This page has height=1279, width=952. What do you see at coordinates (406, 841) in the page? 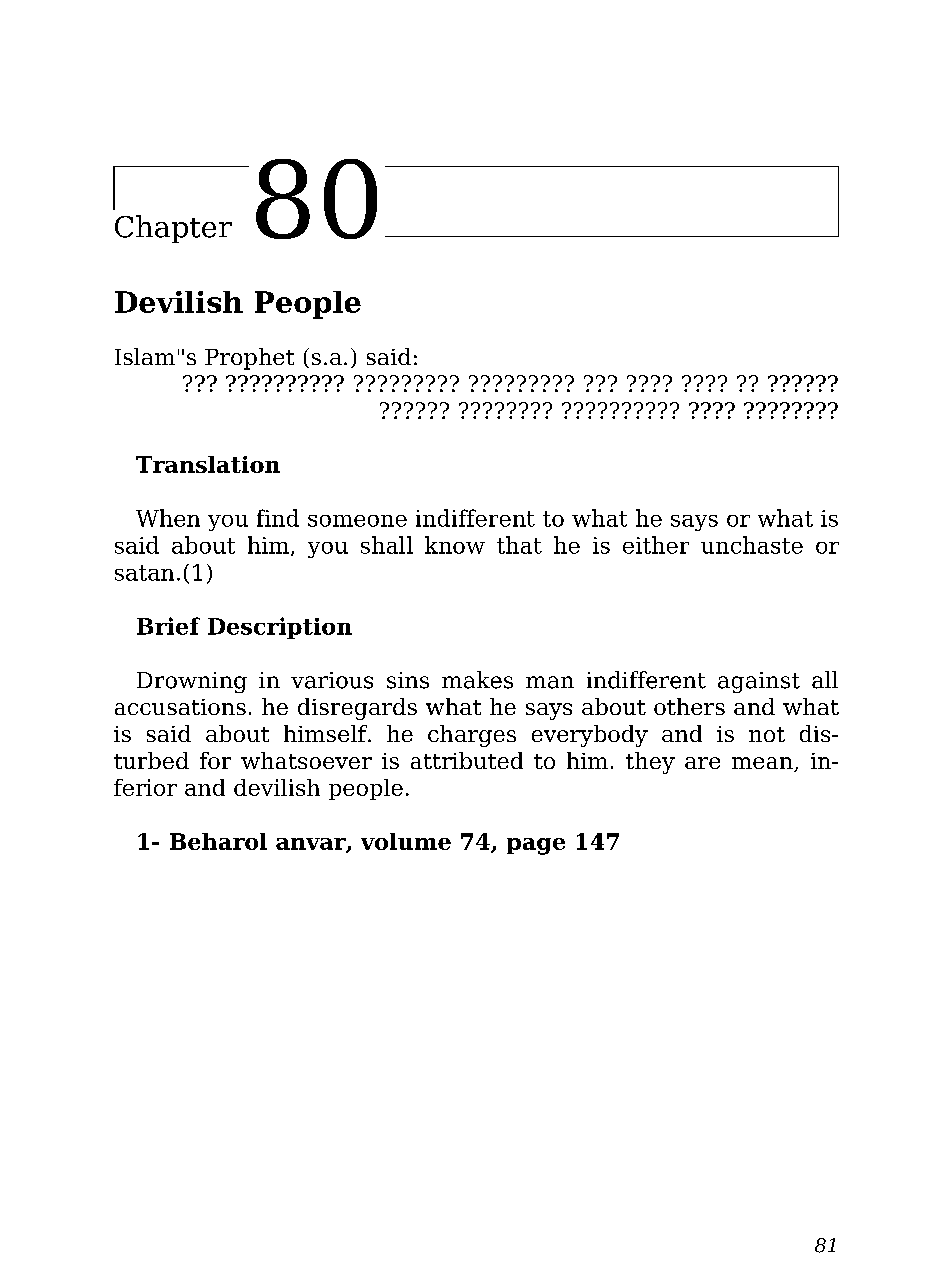
I see `volume` at bounding box center [406, 841].
